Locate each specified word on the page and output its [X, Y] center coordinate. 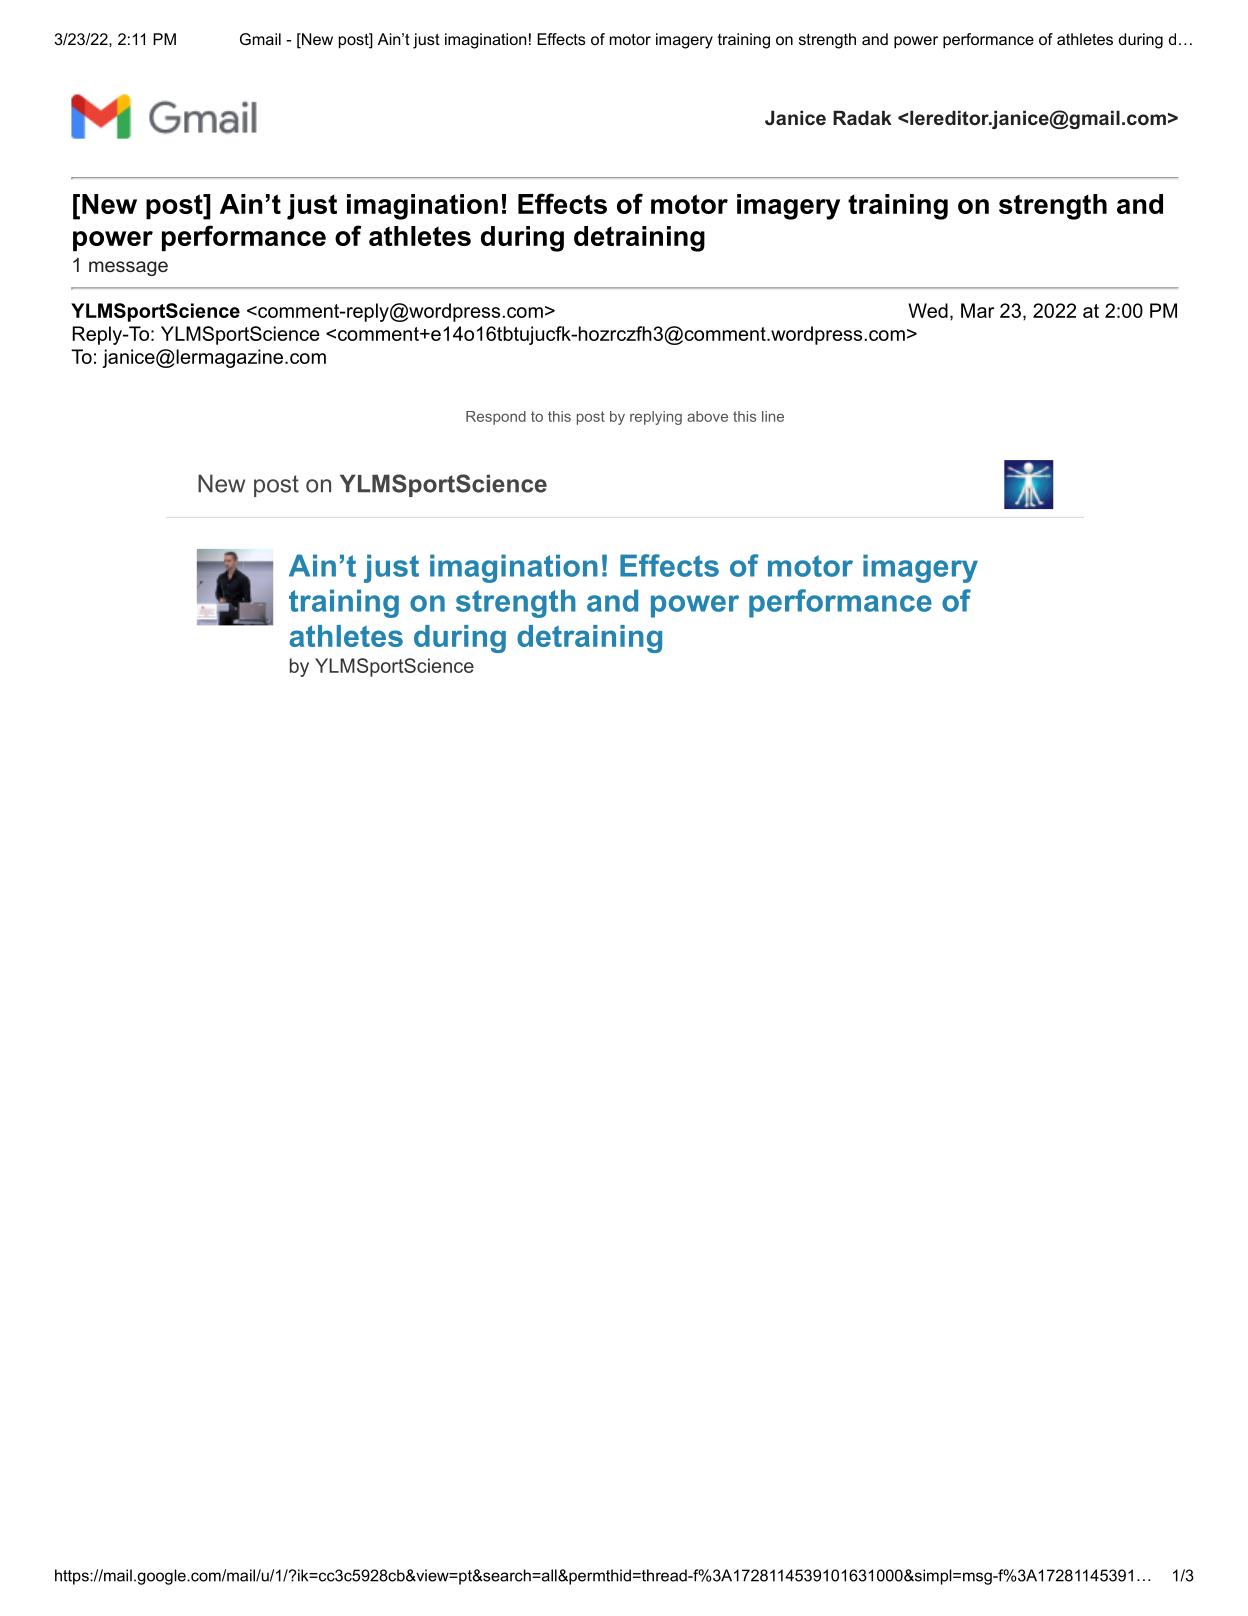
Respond [496, 418]
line [773, 416]
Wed [928, 310]
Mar [977, 310]
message [128, 268]
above [707, 416]
